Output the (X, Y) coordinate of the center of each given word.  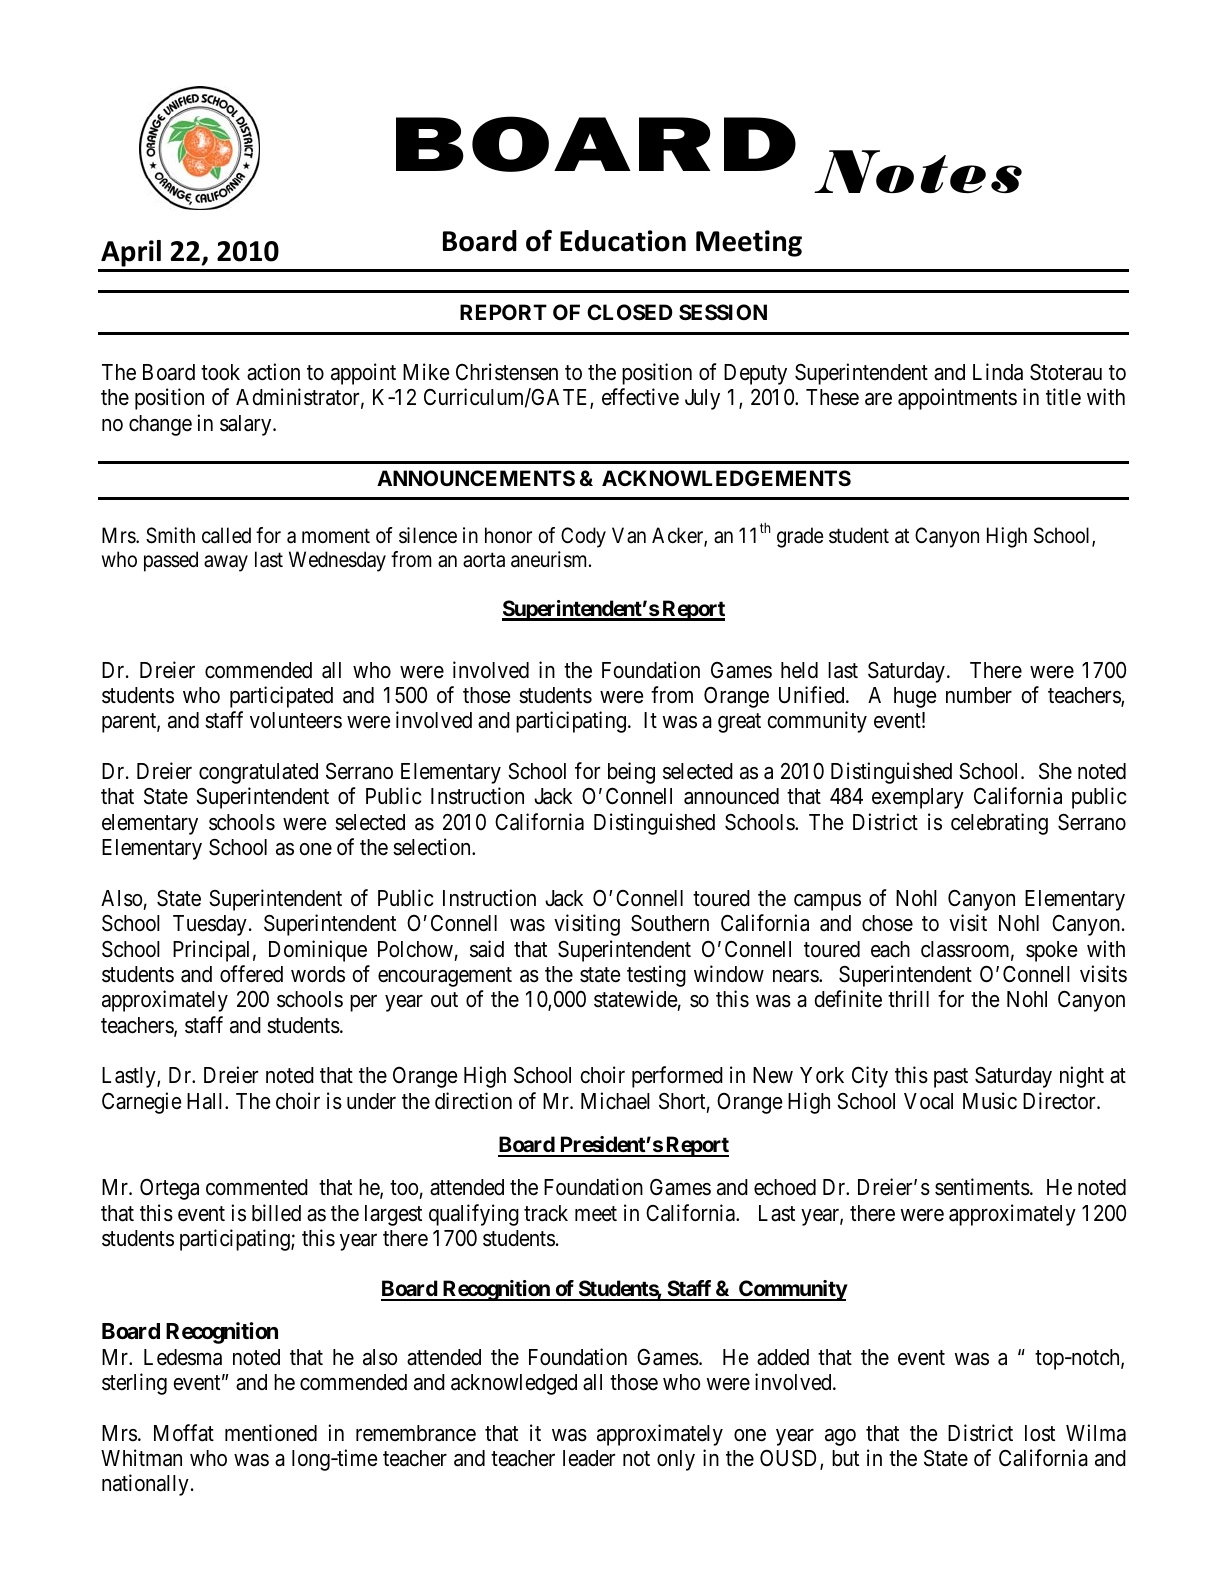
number (979, 695)
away (226, 564)
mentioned (271, 1433)
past (951, 1078)
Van (629, 535)
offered (251, 974)
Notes (918, 171)
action (273, 372)
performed (677, 1077)
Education (623, 241)
